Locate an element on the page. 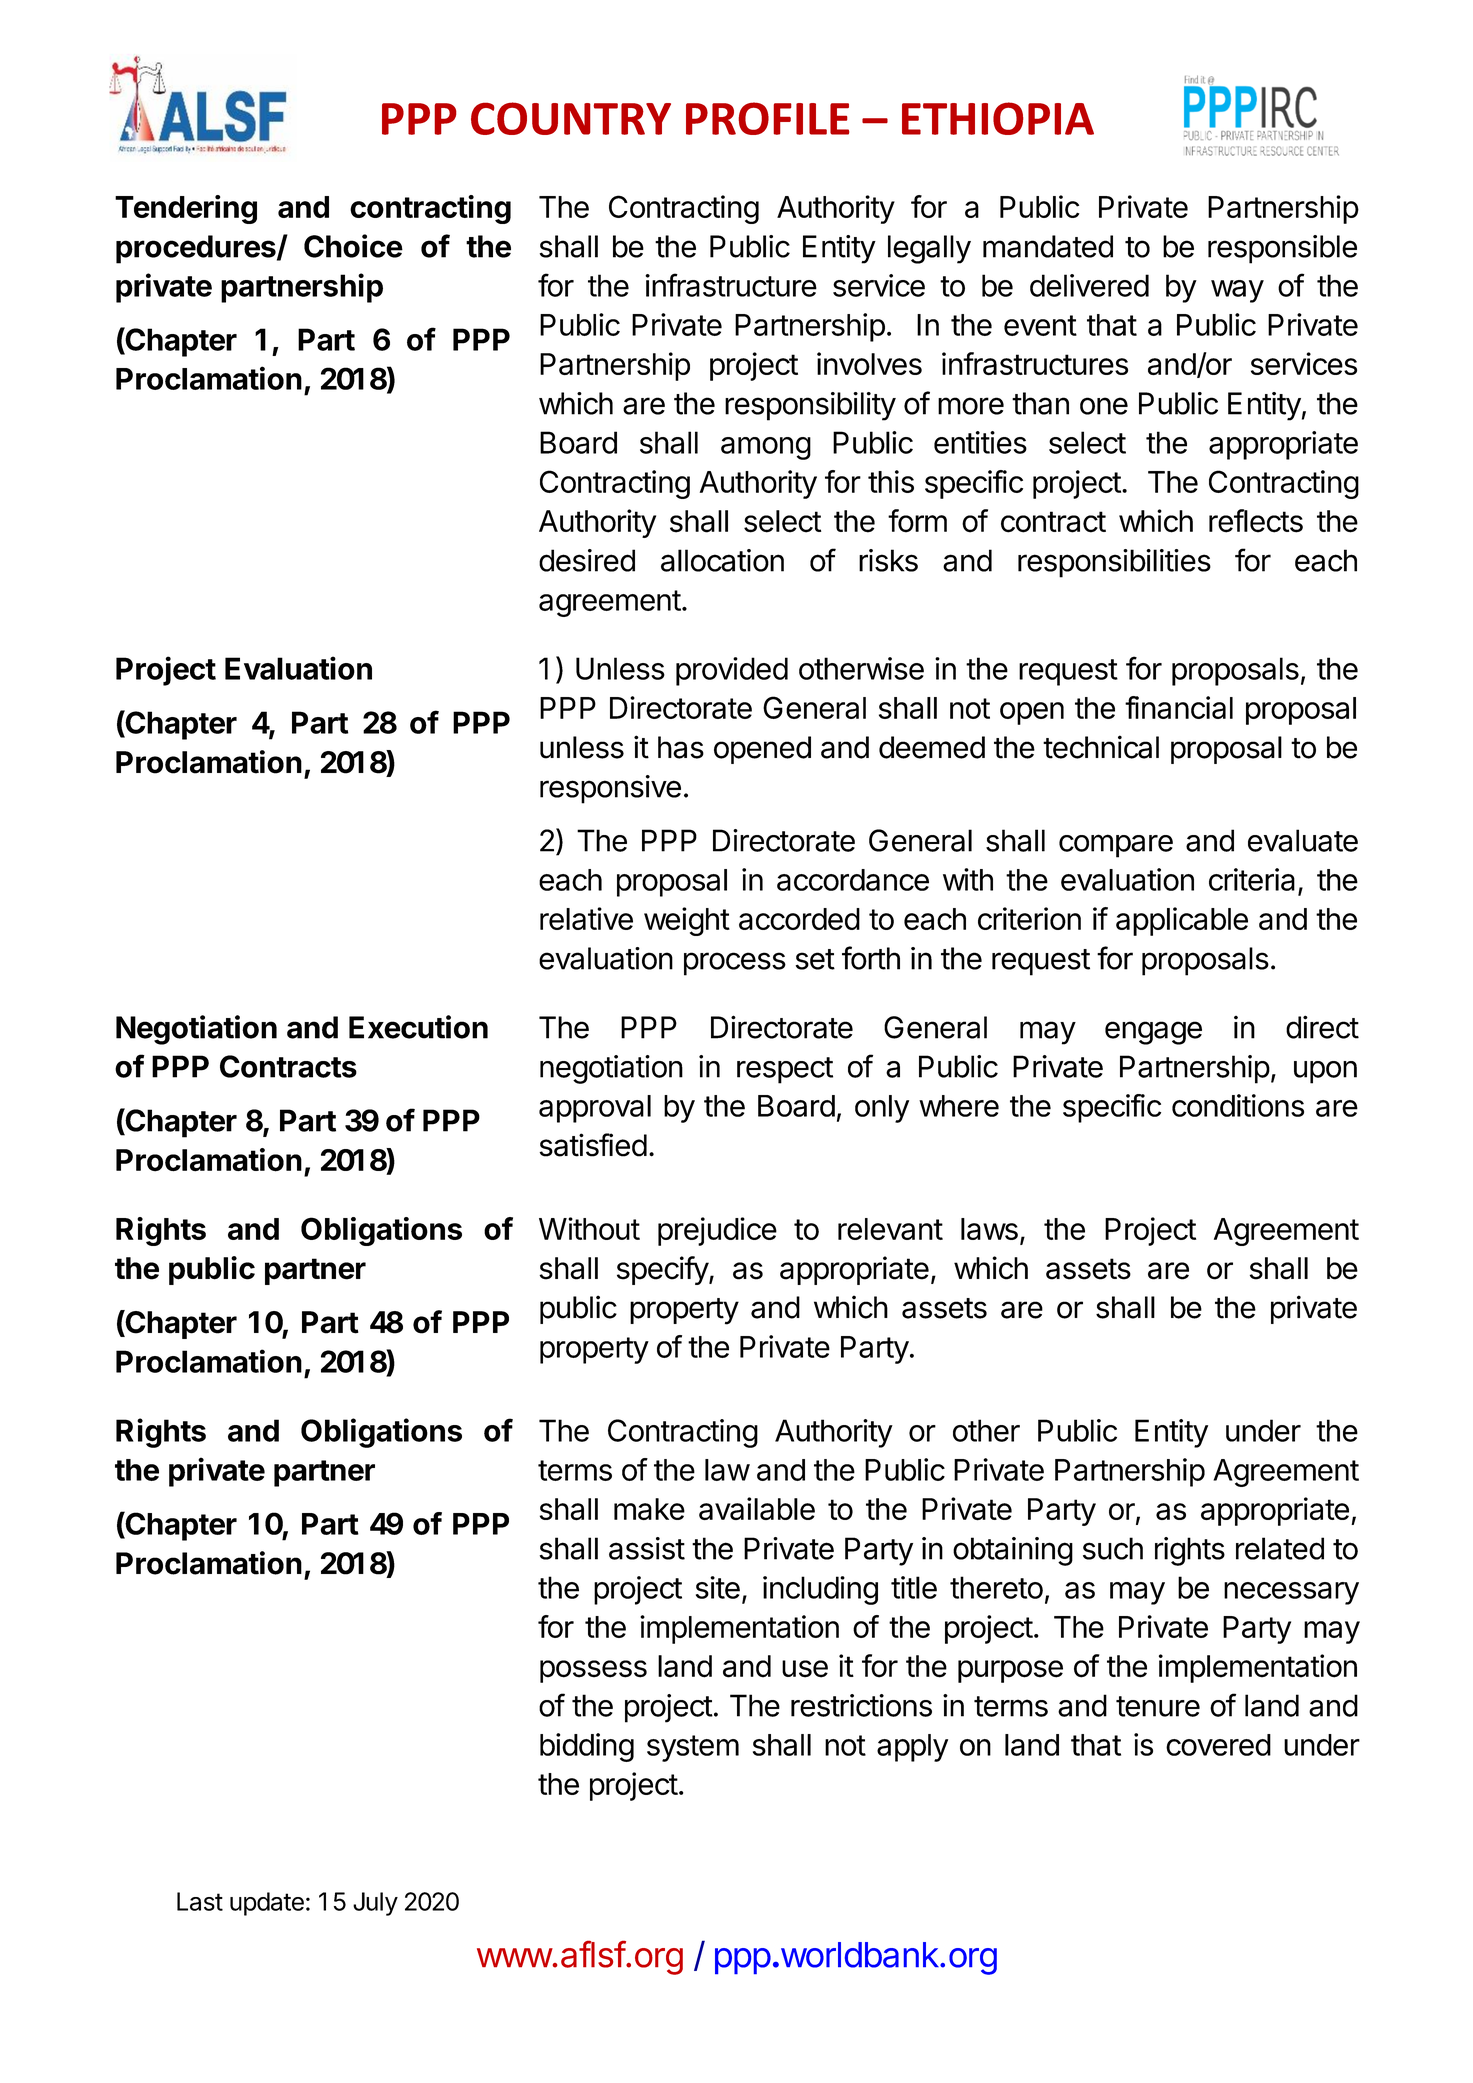 This page has width=1473, height=2083. laws is located at coordinates (989, 1229).
